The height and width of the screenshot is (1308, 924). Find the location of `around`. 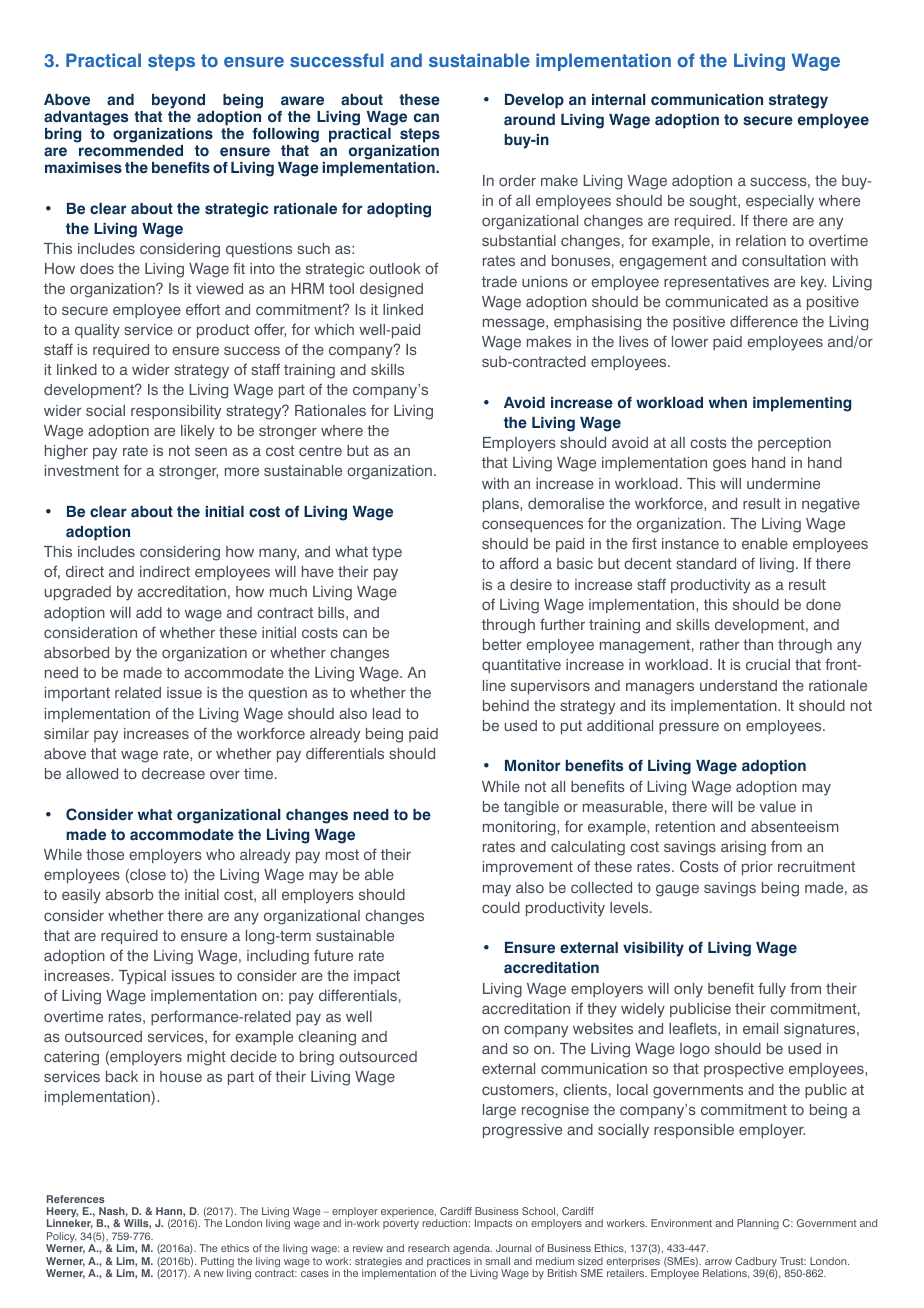

around is located at coordinates (529, 120).
